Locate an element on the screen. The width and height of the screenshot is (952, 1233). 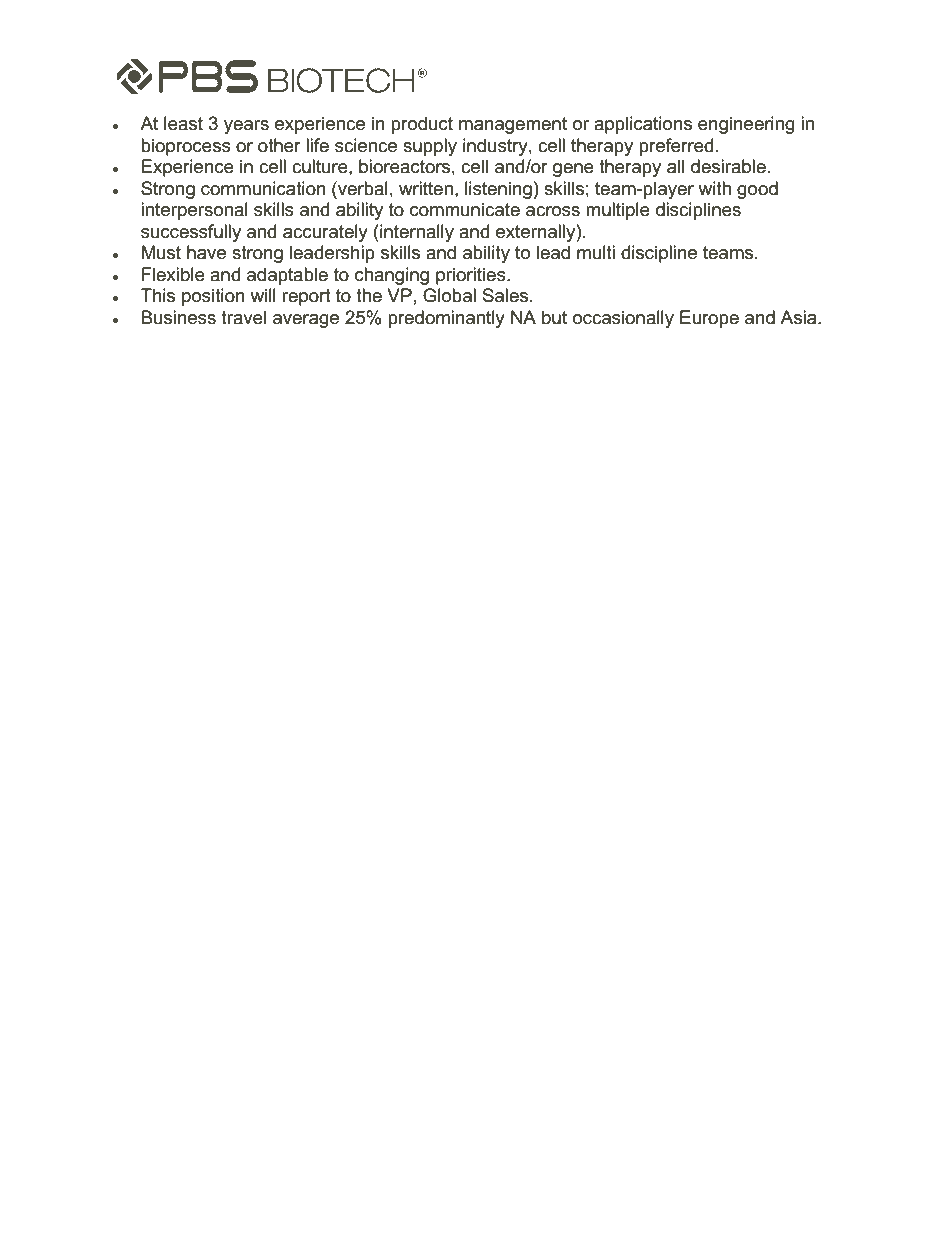
priorities is located at coordinates (472, 276).
